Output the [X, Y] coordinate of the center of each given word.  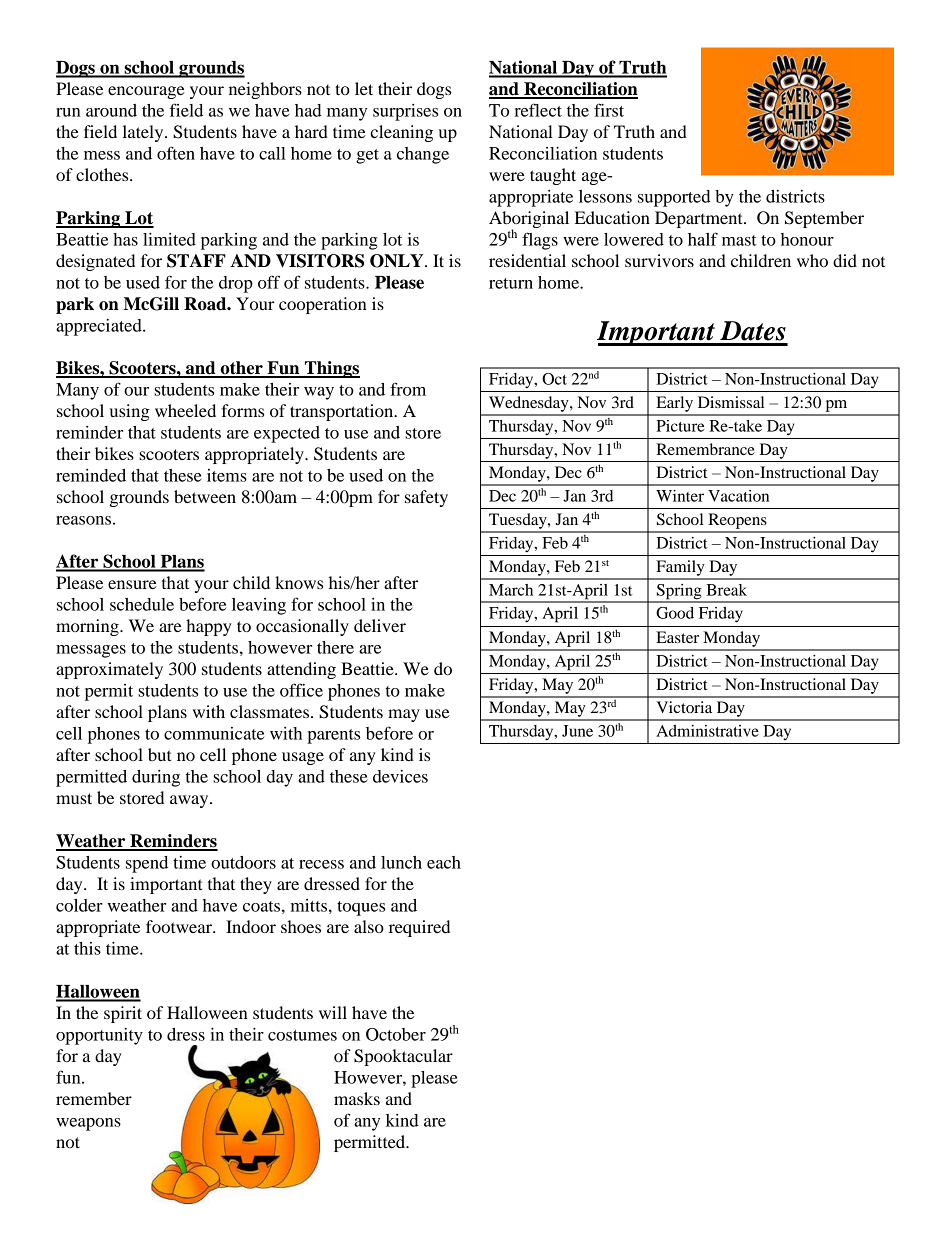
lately [144, 133]
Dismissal [731, 402]
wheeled [185, 410]
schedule [142, 604]
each [444, 862]
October [396, 1034]
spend [147, 864]
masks [357, 1098]
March [511, 590]
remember [94, 1098]
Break [726, 590]
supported [674, 198]
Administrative [707, 731]
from [408, 389]
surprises [405, 112]
